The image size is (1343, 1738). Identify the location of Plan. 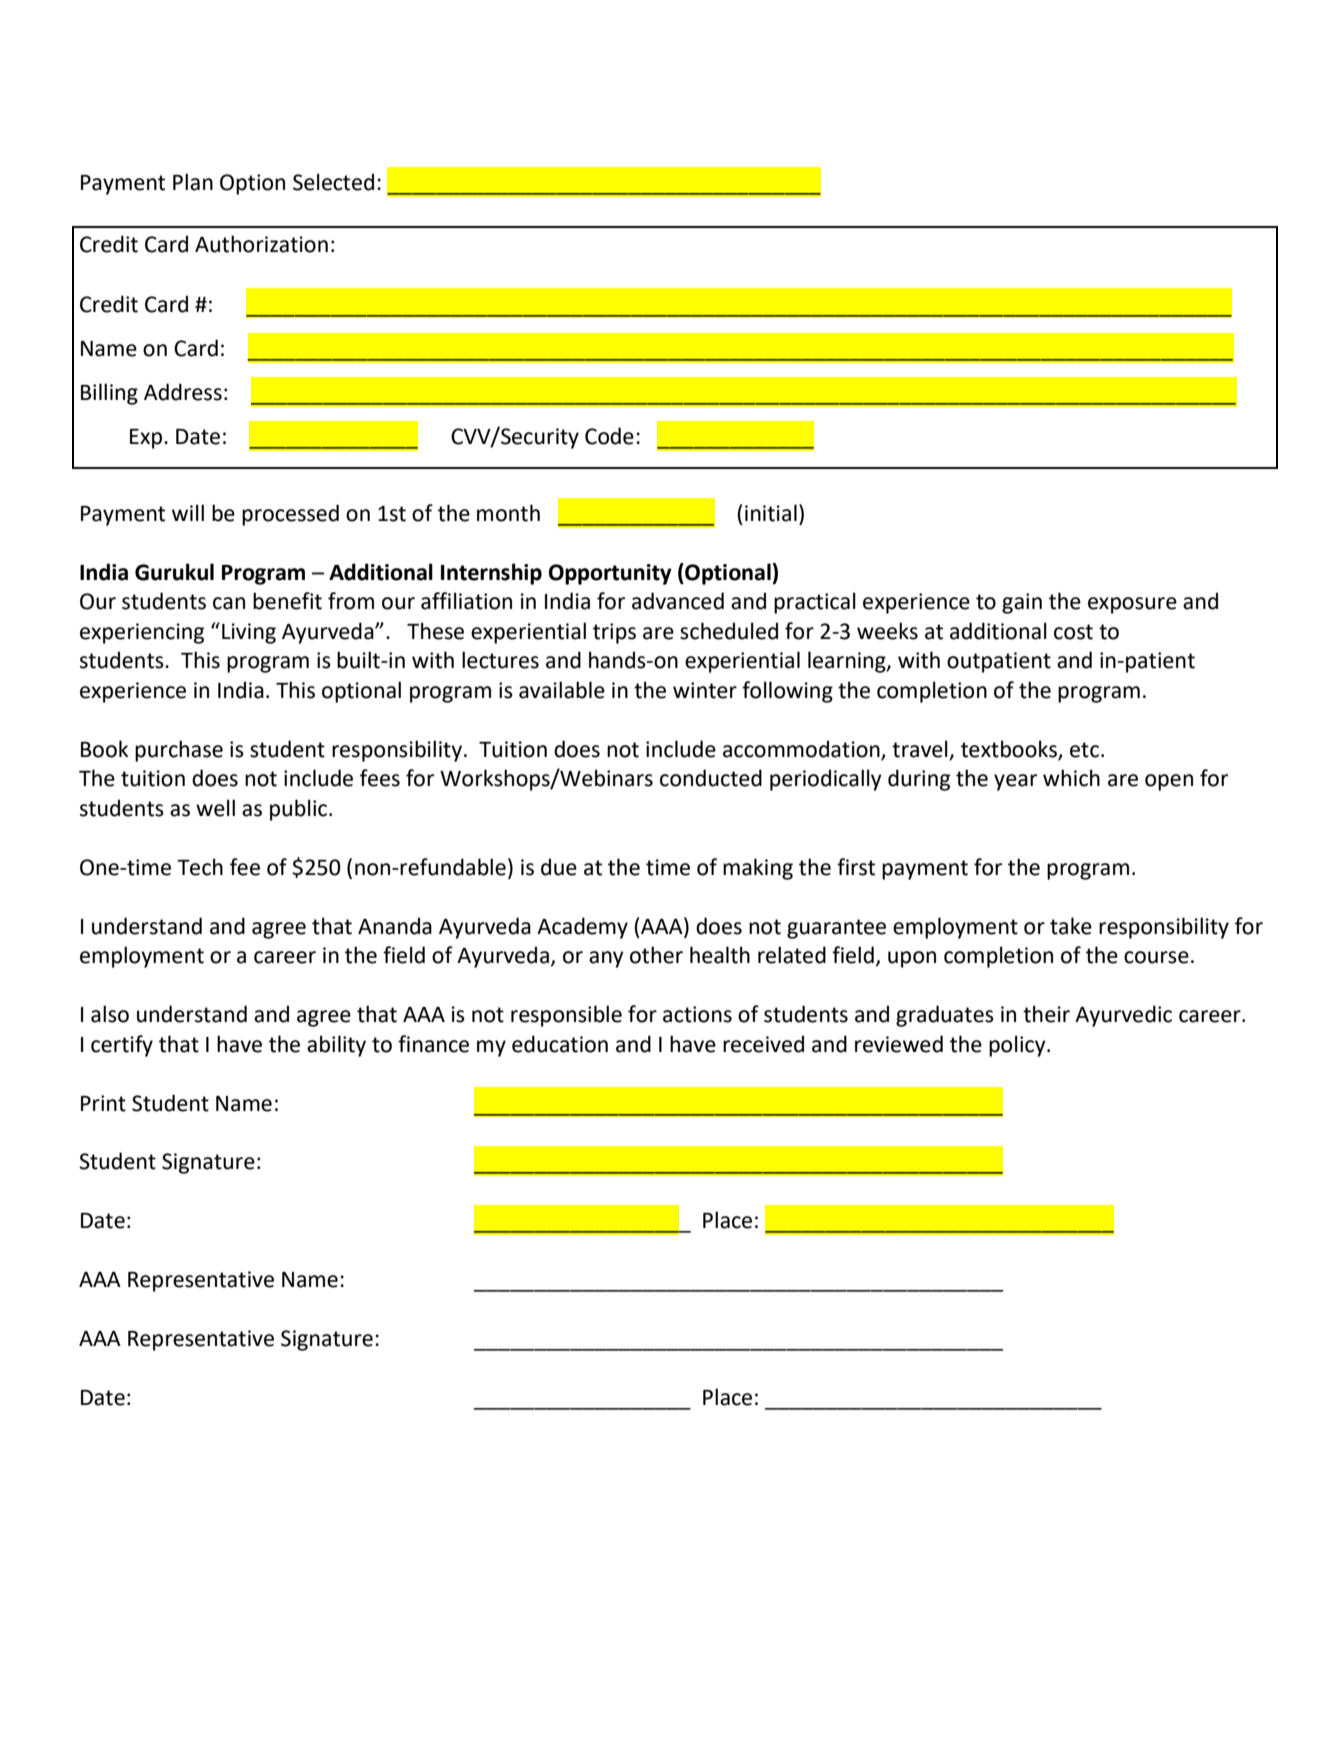
(193, 182).
